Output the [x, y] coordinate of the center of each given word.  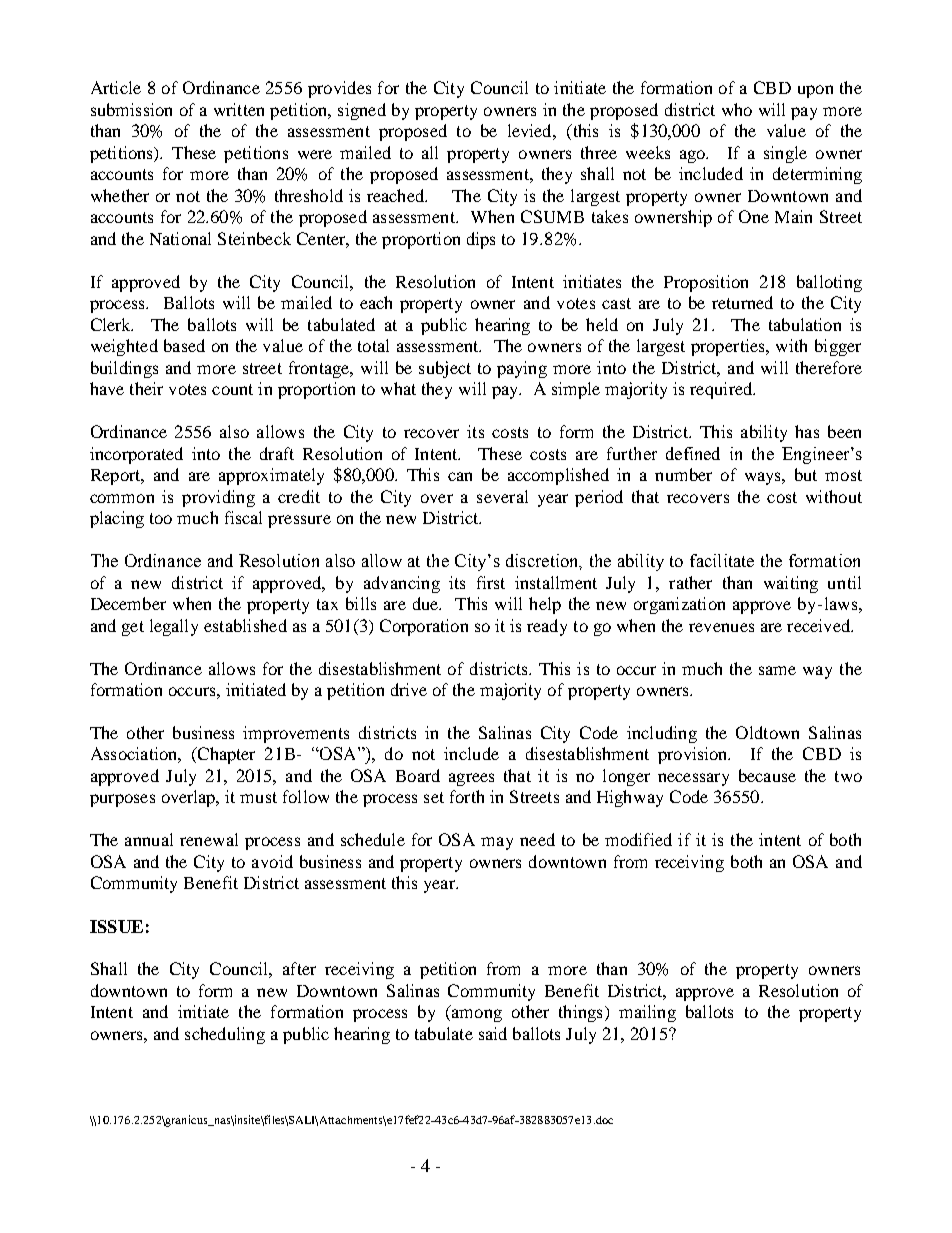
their [146, 388]
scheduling [225, 1035]
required [722, 390]
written [239, 109]
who [737, 109]
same [777, 670]
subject [445, 369]
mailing [647, 1013]
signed [362, 111]
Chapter [225, 755]
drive [409, 689]
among [477, 1015]
